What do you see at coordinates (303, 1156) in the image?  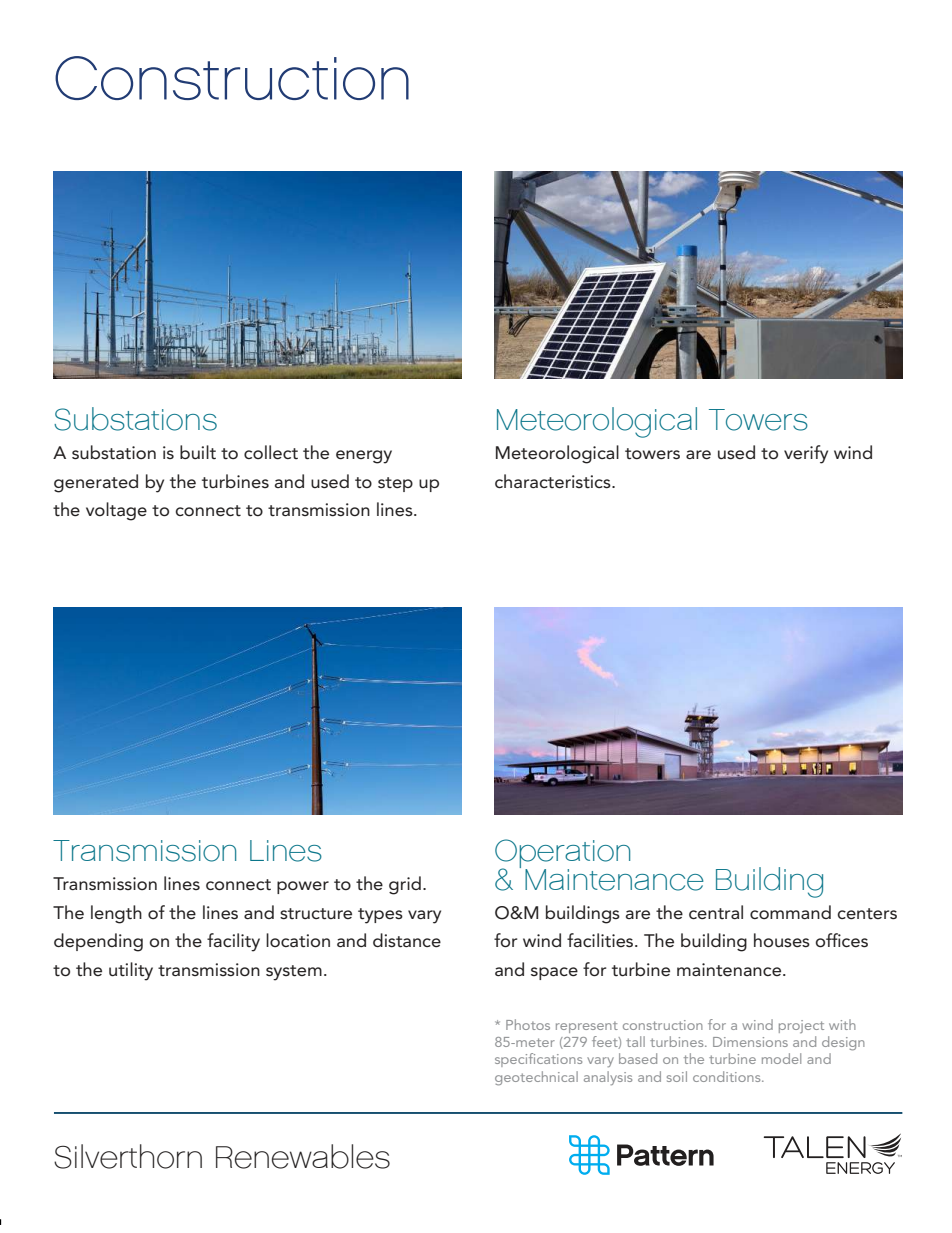 I see `Renewables` at bounding box center [303, 1156].
